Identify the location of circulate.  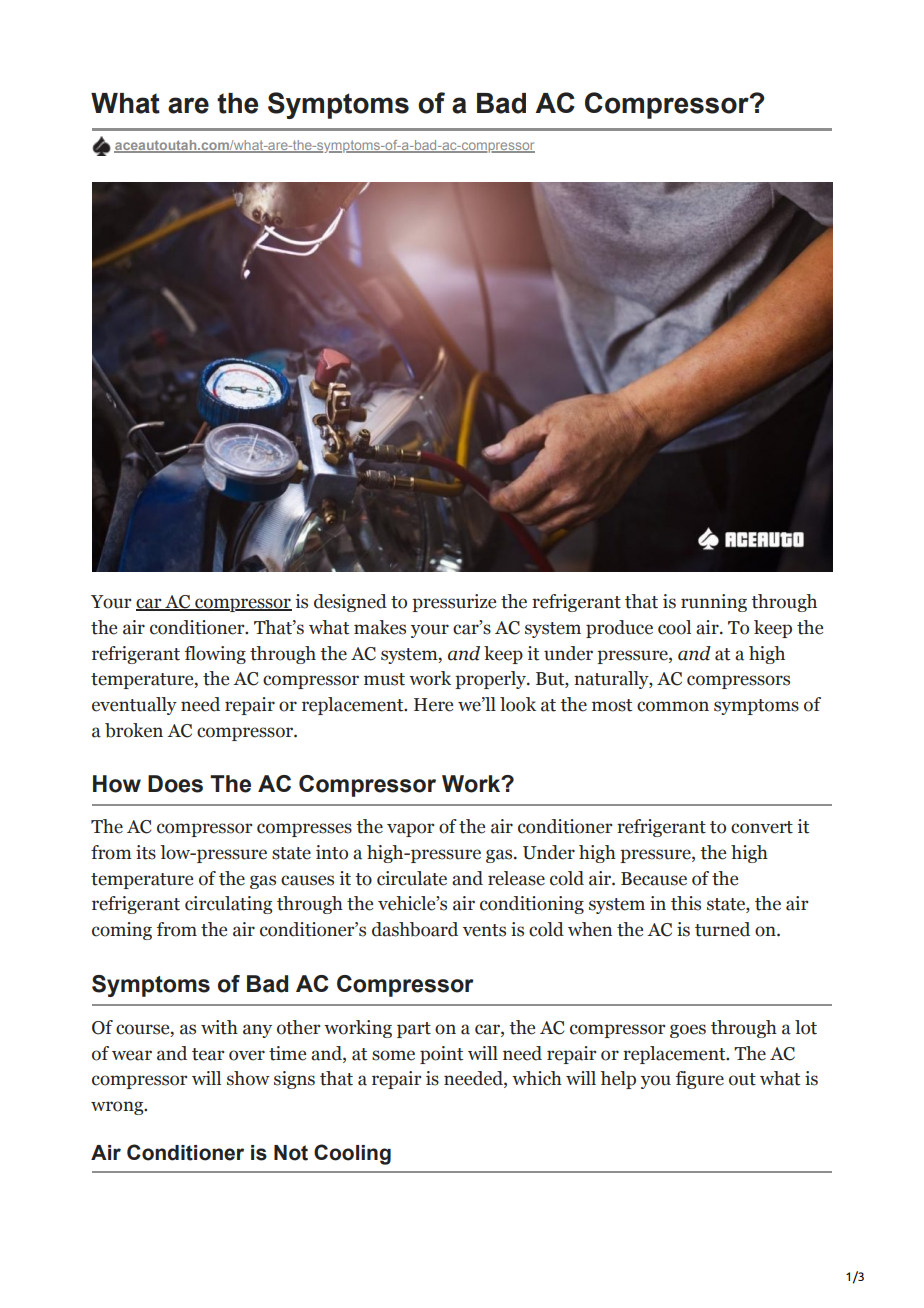
(412, 878).
